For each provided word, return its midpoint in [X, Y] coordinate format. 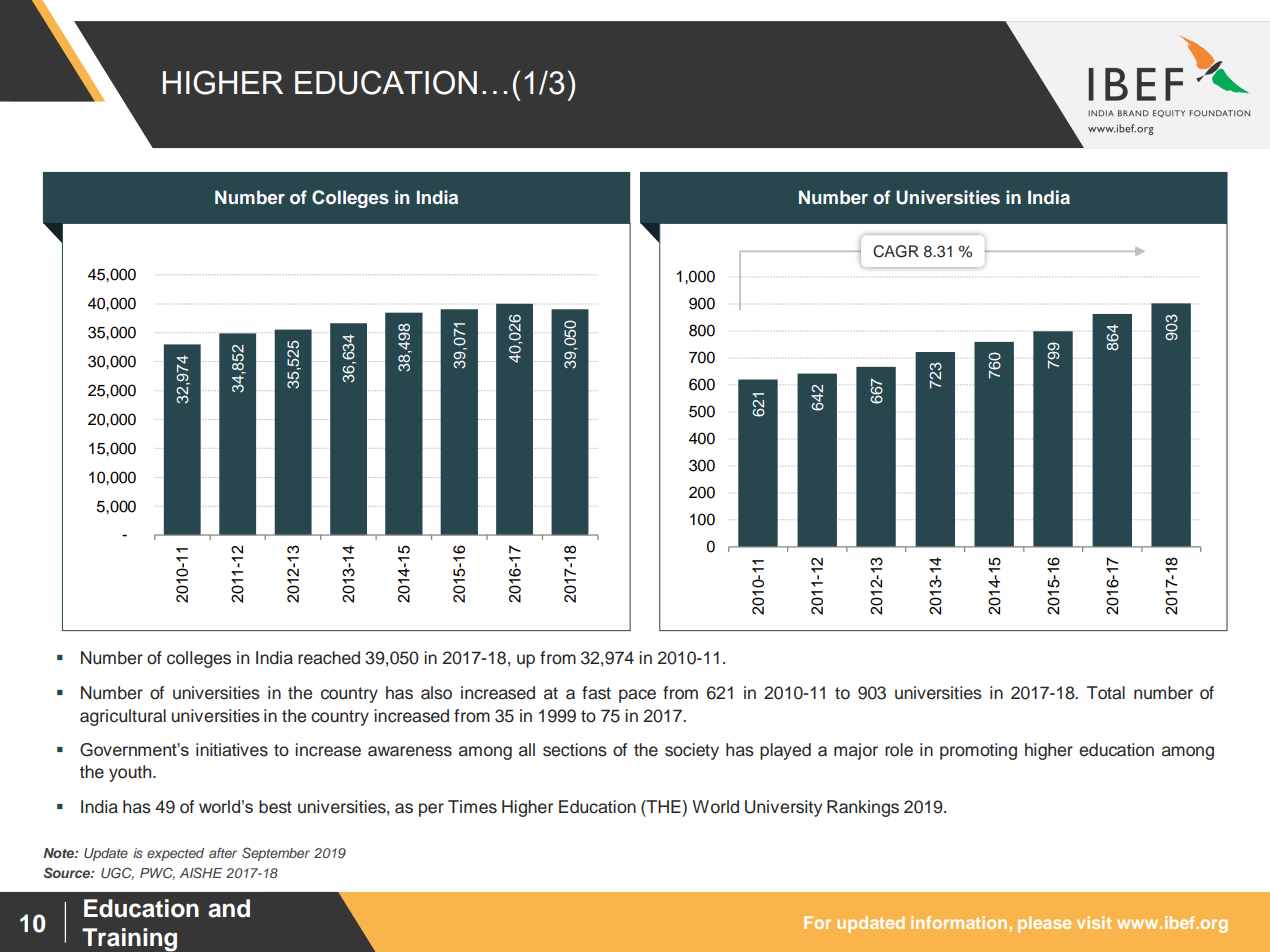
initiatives [232, 750]
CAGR [896, 251]
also [436, 693]
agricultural [123, 717]
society [692, 751]
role [899, 750]
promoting [978, 751]
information [960, 922]
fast [596, 693]
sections [575, 750]
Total [1106, 693]
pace [637, 696]
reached [329, 658]
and [229, 908]
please [1044, 924]
